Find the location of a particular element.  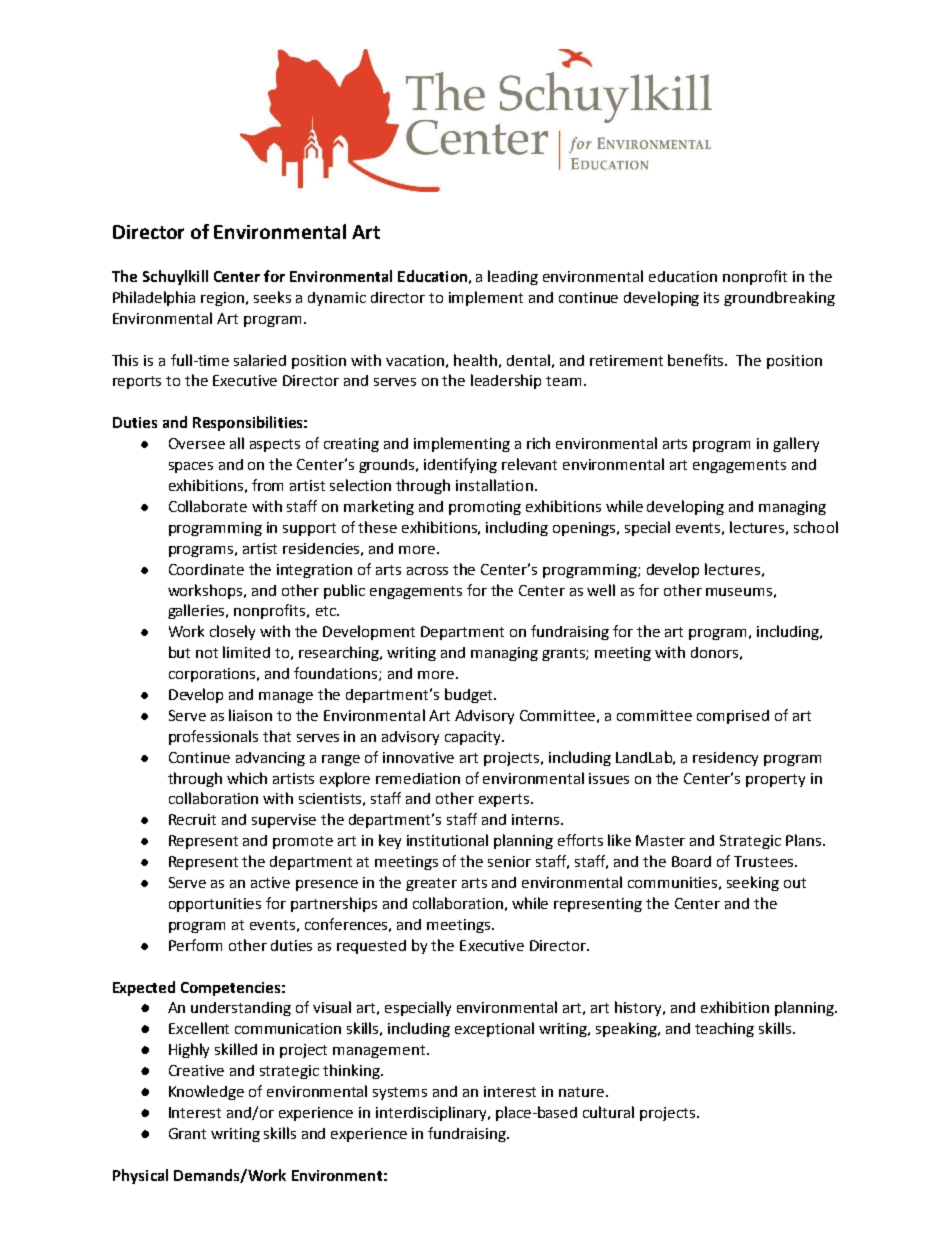

school is located at coordinates (816, 527).
